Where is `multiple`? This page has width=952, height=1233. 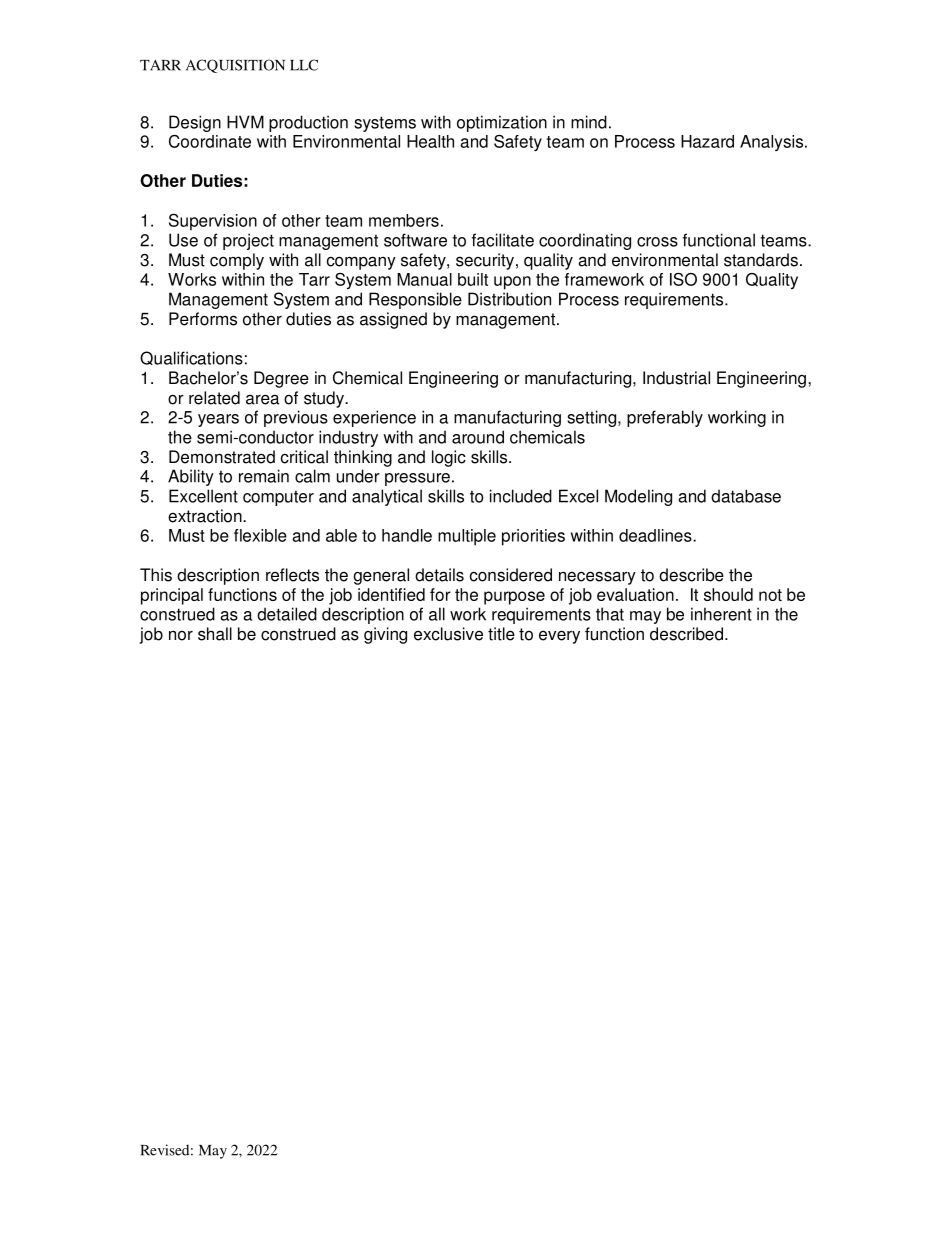
multiple is located at coordinates (467, 537).
